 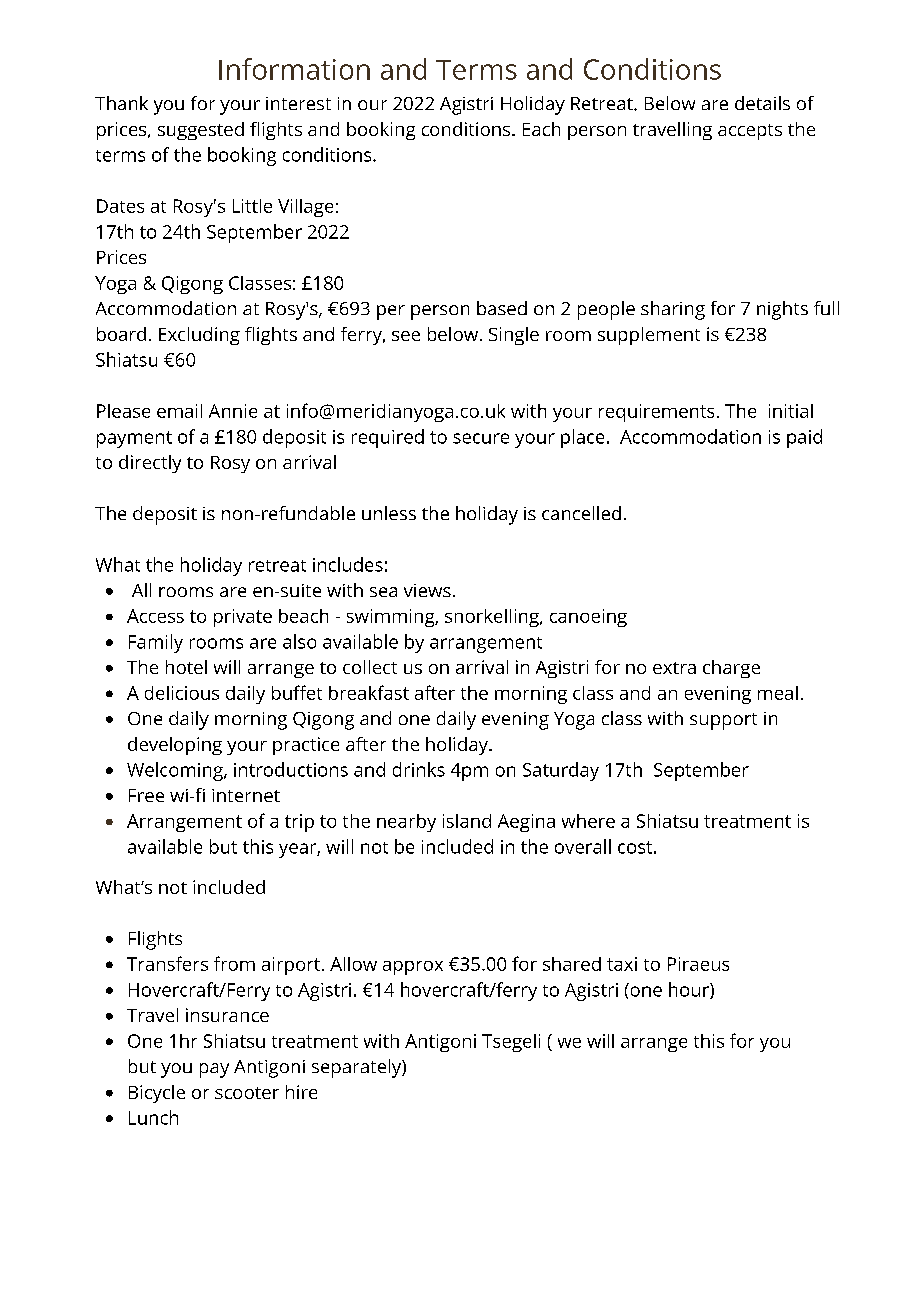 What do you see at coordinates (481, 438) in the page?
I see `secure` at bounding box center [481, 438].
